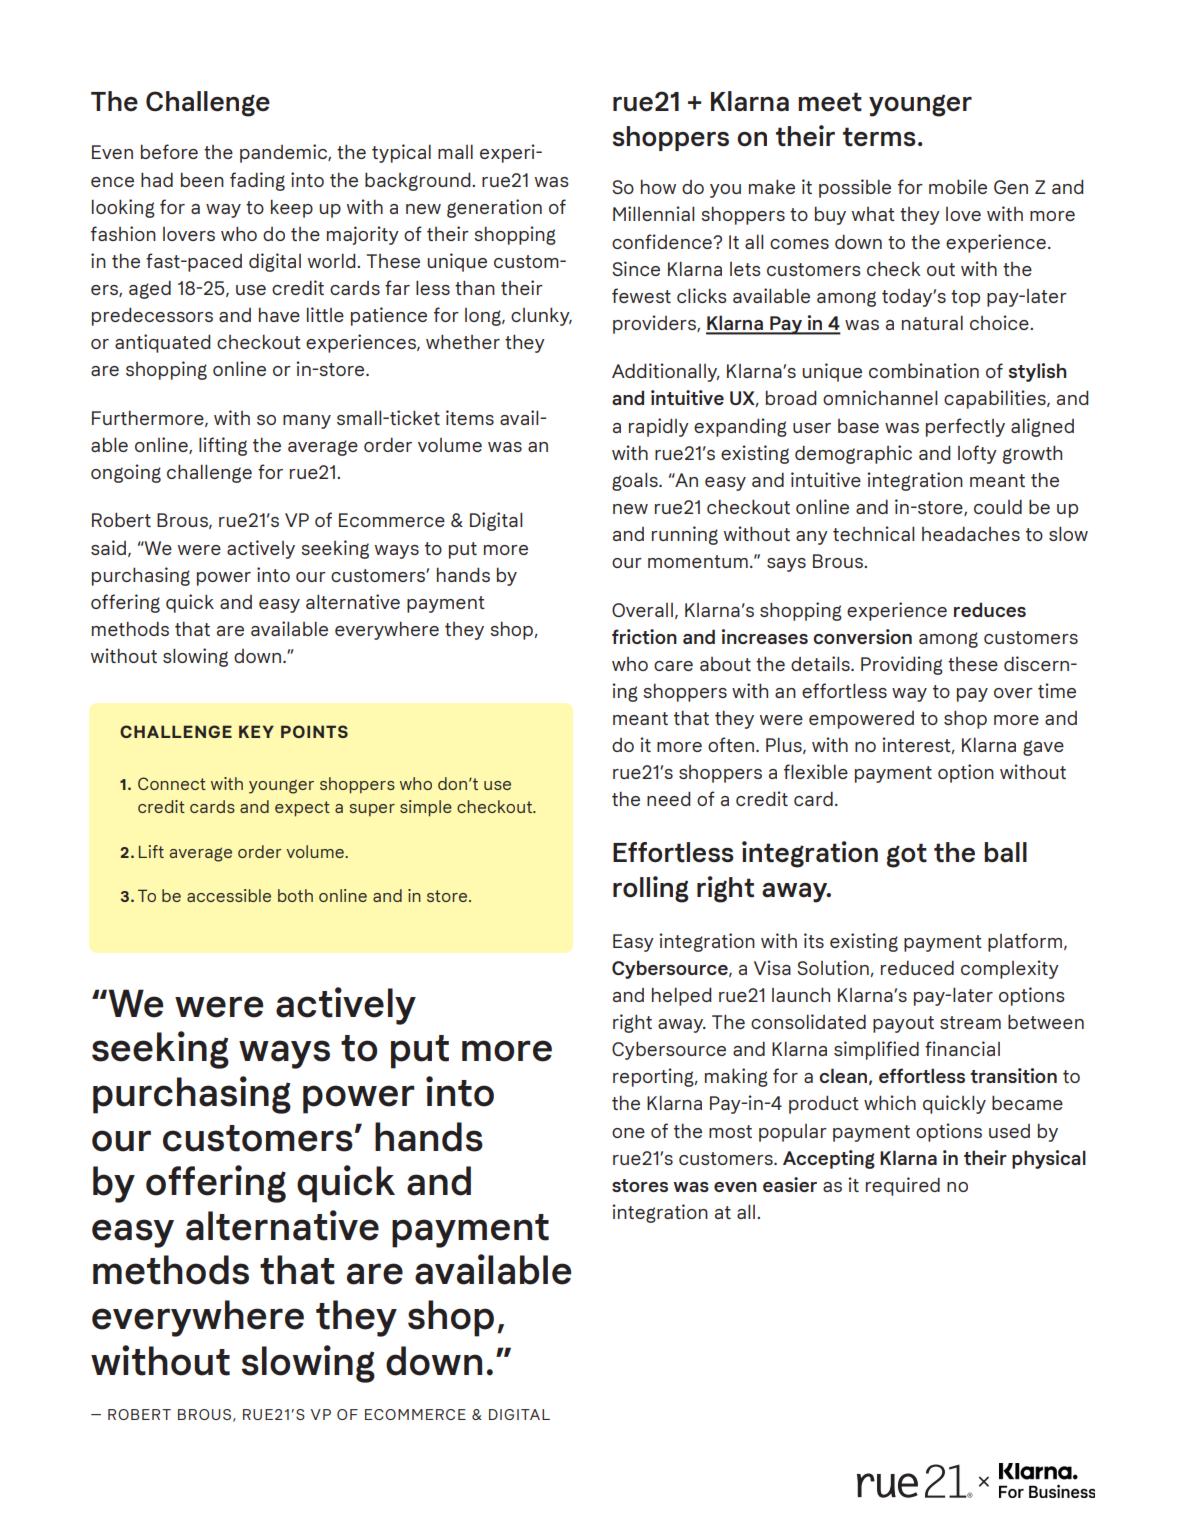 Image resolution: width=1185 pixels, height=1534 pixels. What do you see at coordinates (730, 1131) in the screenshot?
I see `most` at bounding box center [730, 1131].
